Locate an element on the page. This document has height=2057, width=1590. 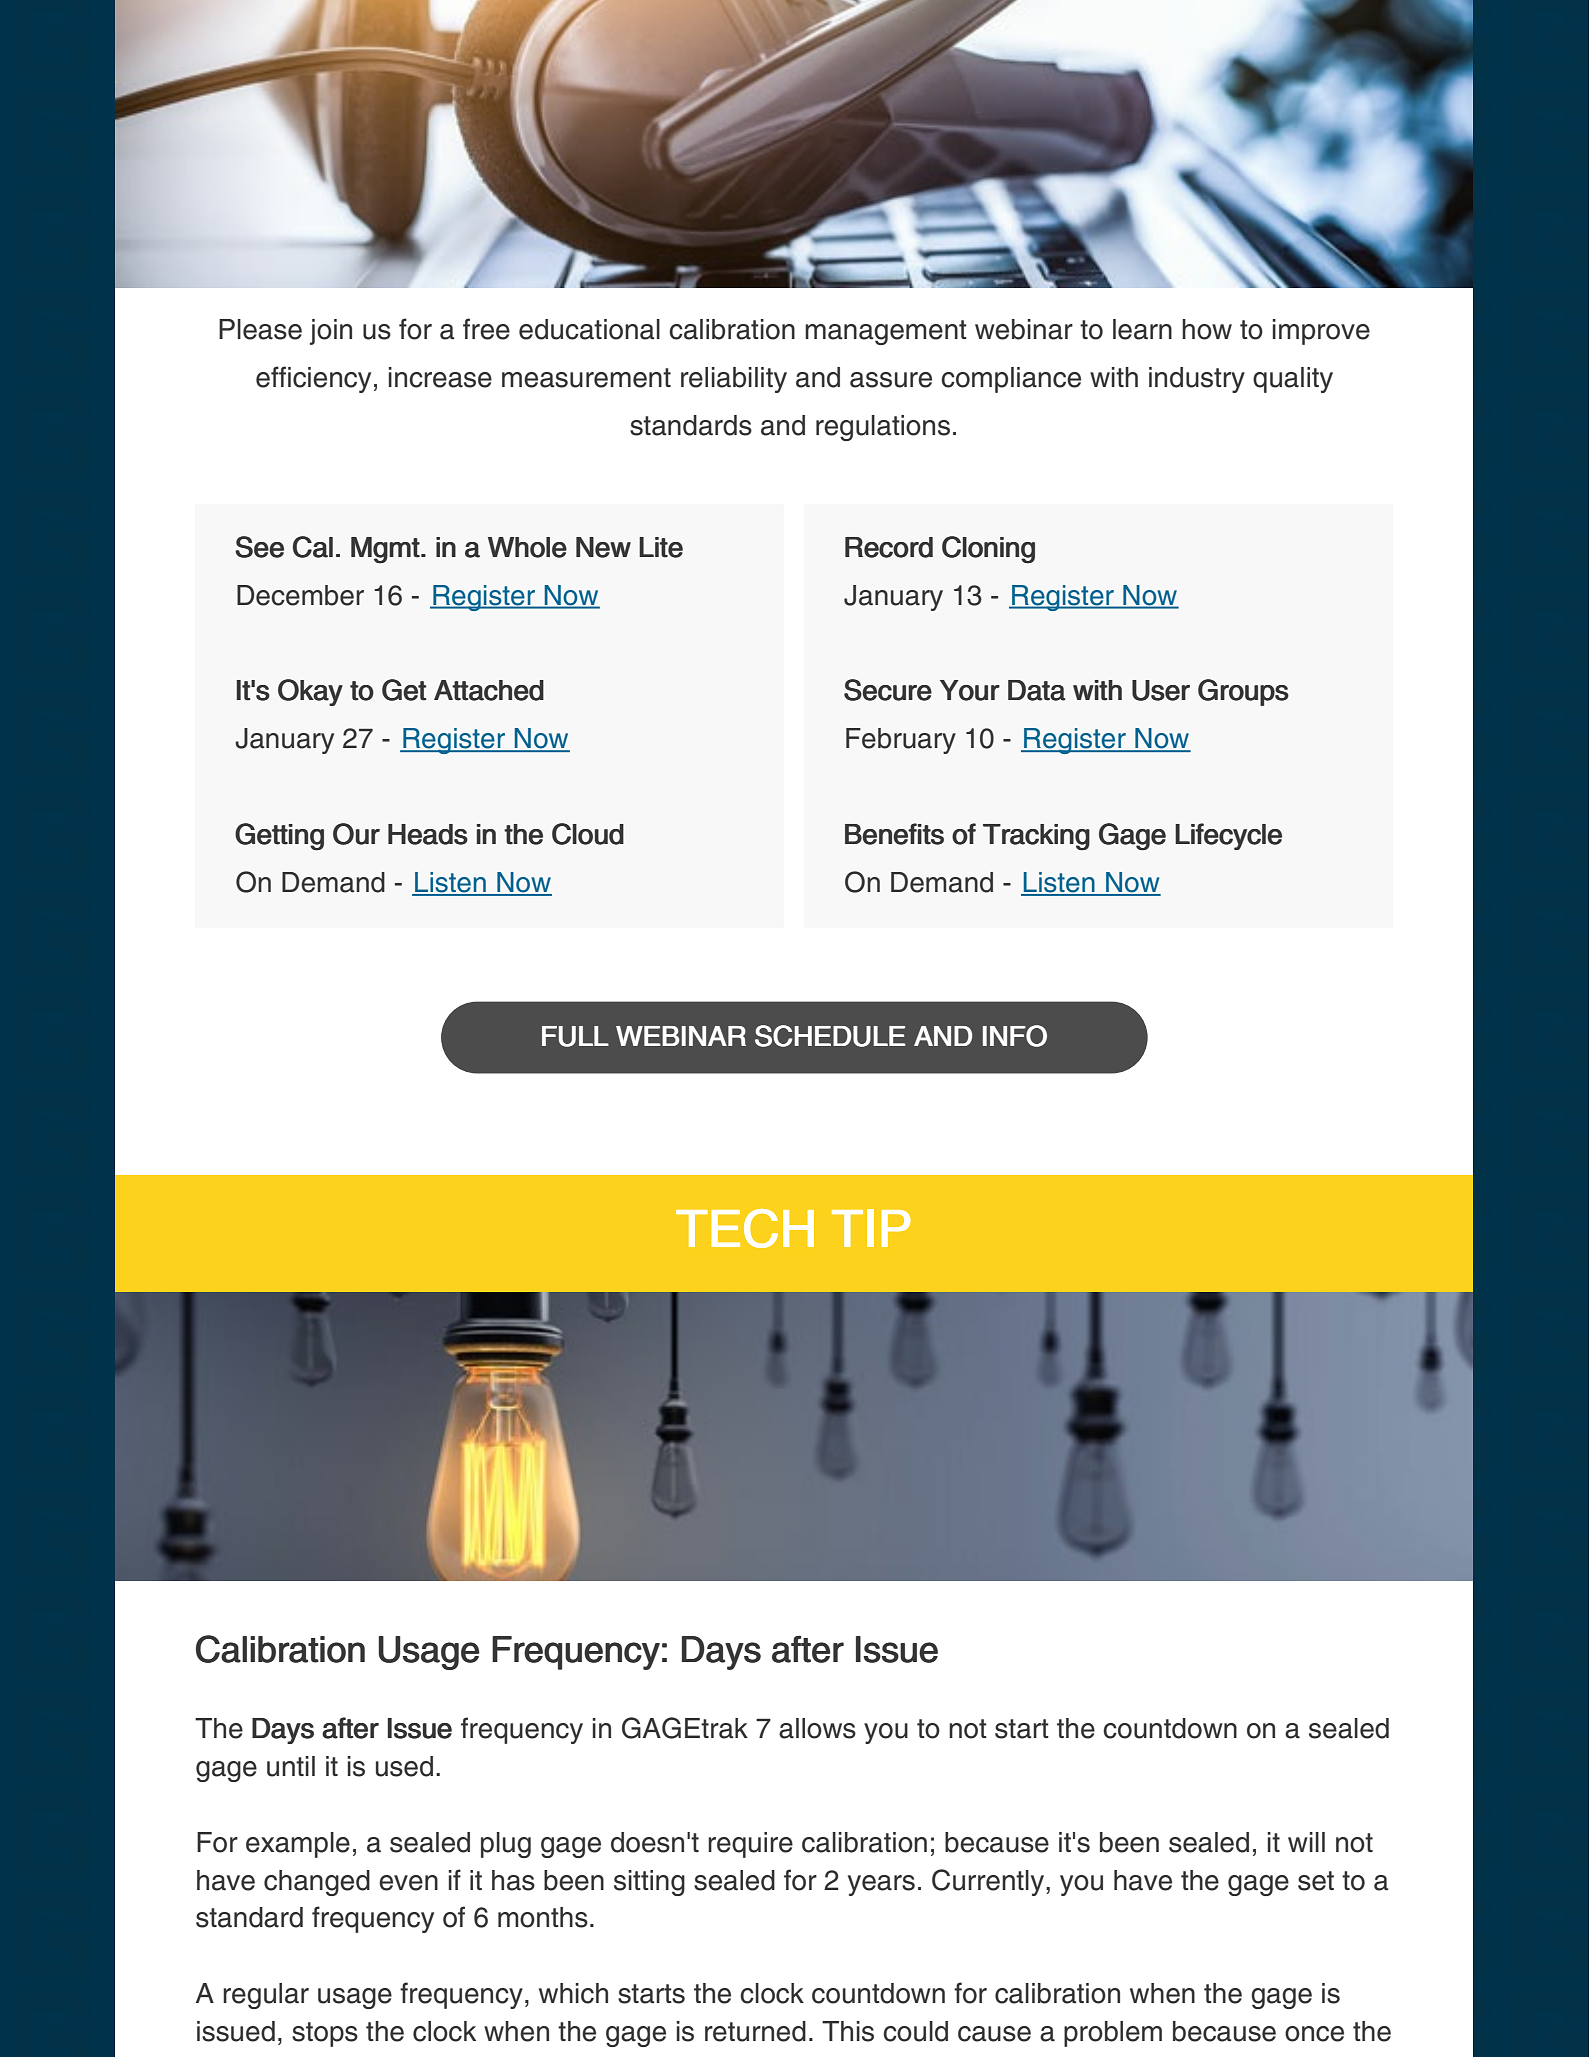
Lifecycle is located at coordinates (1228, 836).
